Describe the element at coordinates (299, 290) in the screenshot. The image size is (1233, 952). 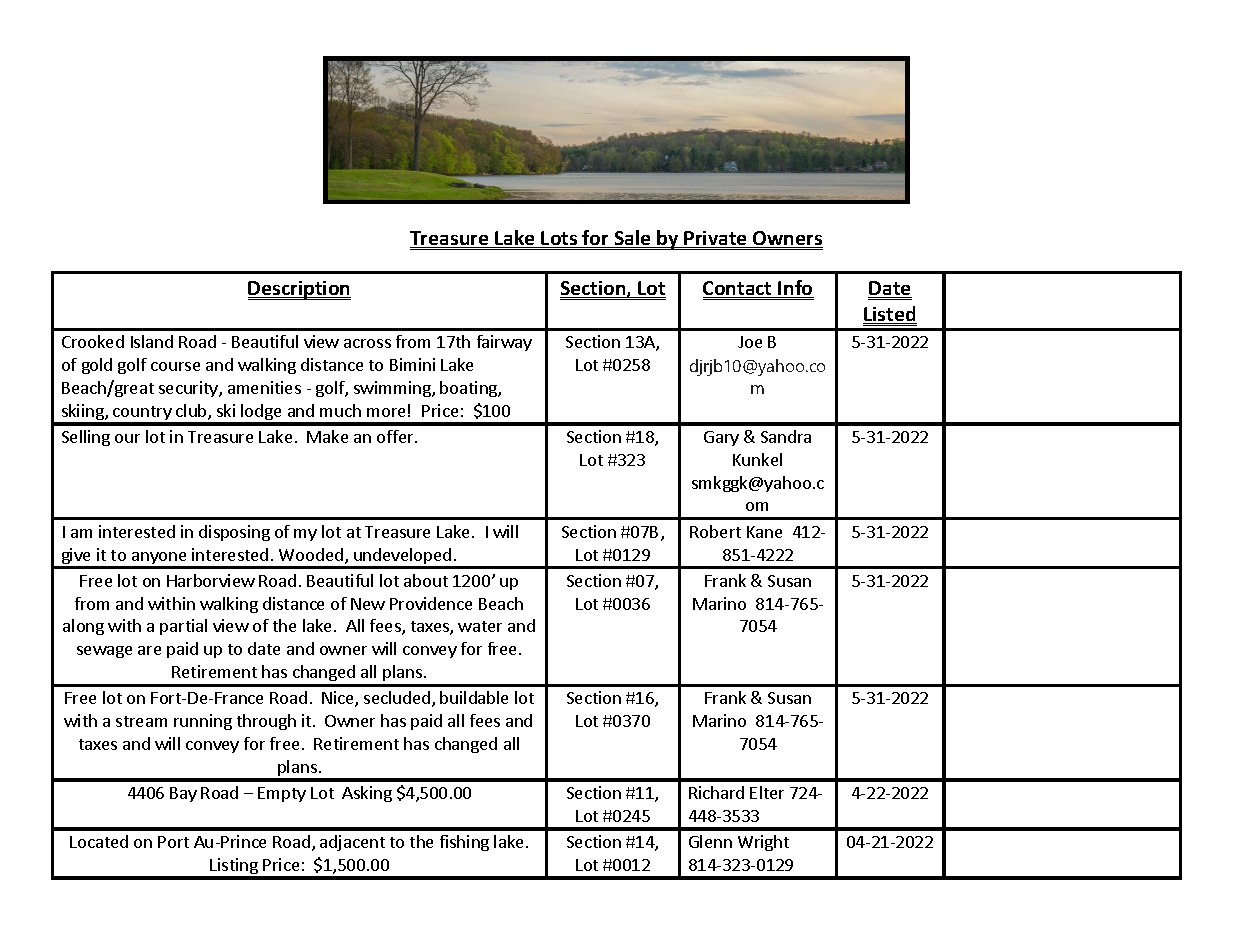
I see `Description` at that location.
